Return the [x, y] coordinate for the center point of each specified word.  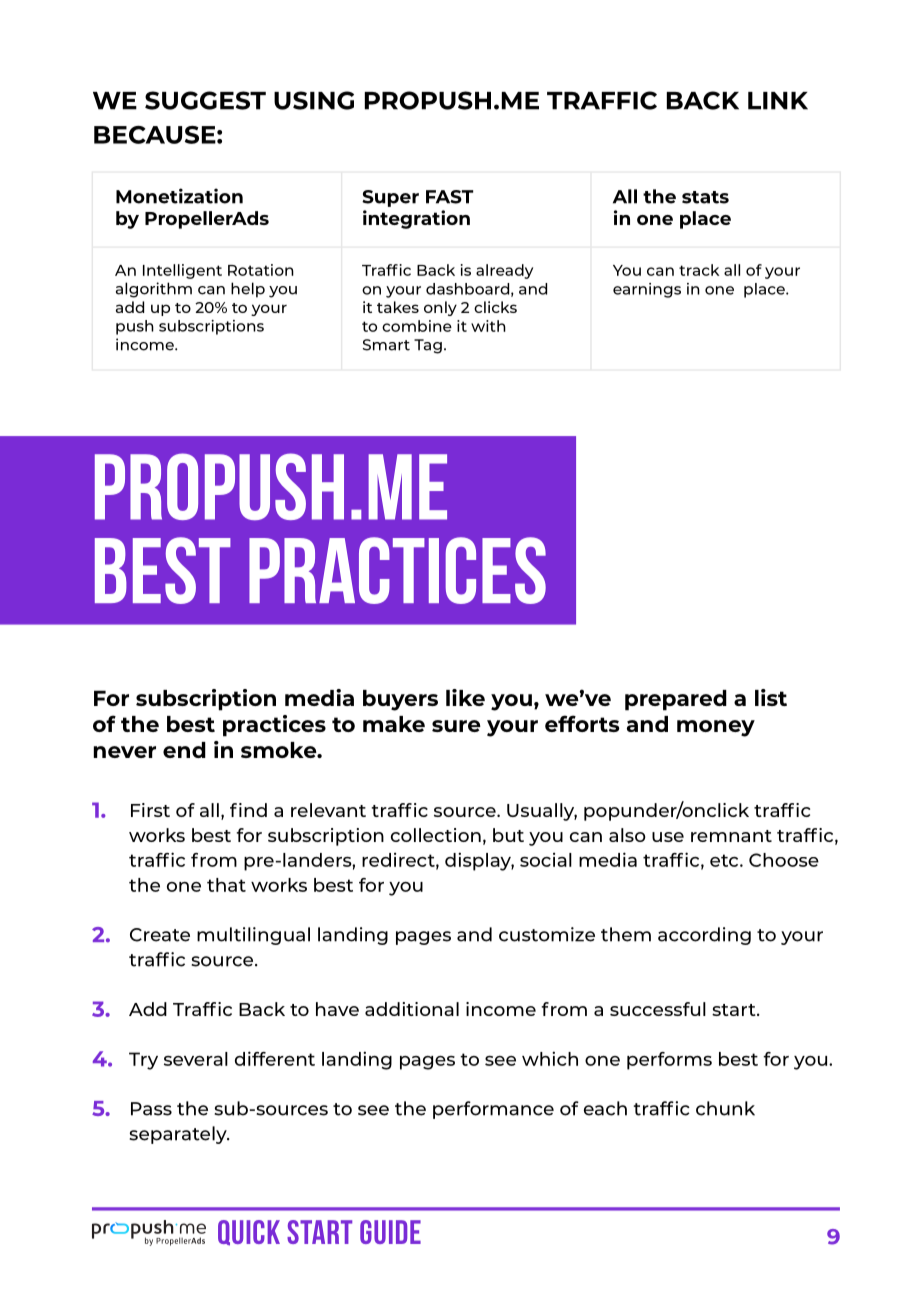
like [465, 697]
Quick [249, 1233]
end [184, 750]
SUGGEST [205, 100]
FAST [449, 197]
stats [705, 197]
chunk [725, 1108]
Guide [390, 1232]
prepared [676, 700]
